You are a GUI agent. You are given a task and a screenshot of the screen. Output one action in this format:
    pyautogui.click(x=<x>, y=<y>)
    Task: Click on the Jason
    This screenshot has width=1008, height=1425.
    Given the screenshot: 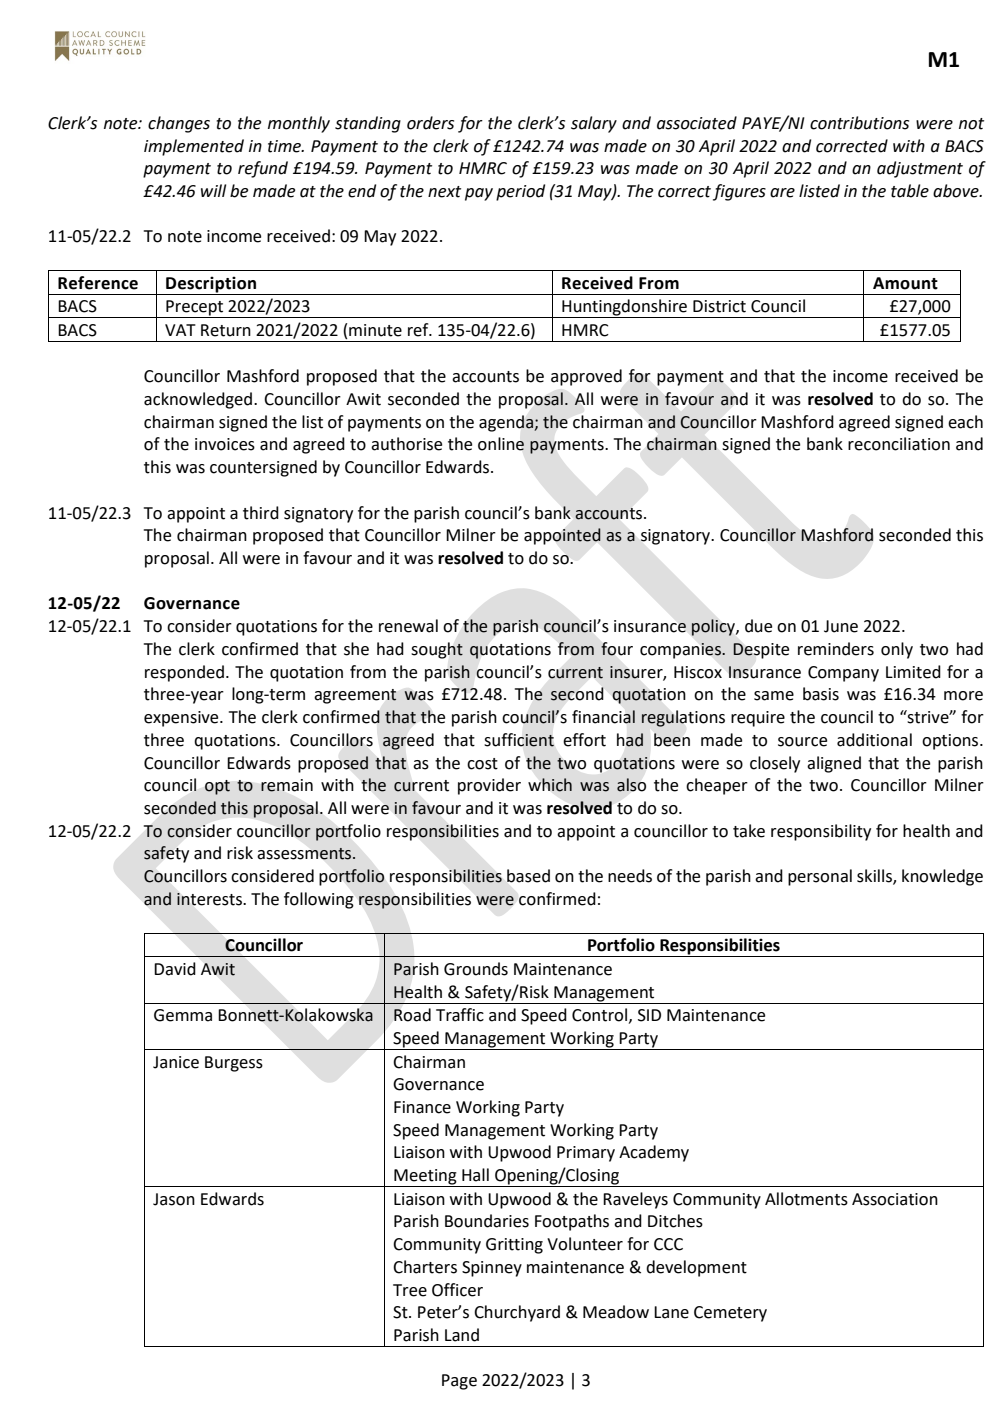 What is the action you would take?
    pyautogui.click(x=174, y=1199)
